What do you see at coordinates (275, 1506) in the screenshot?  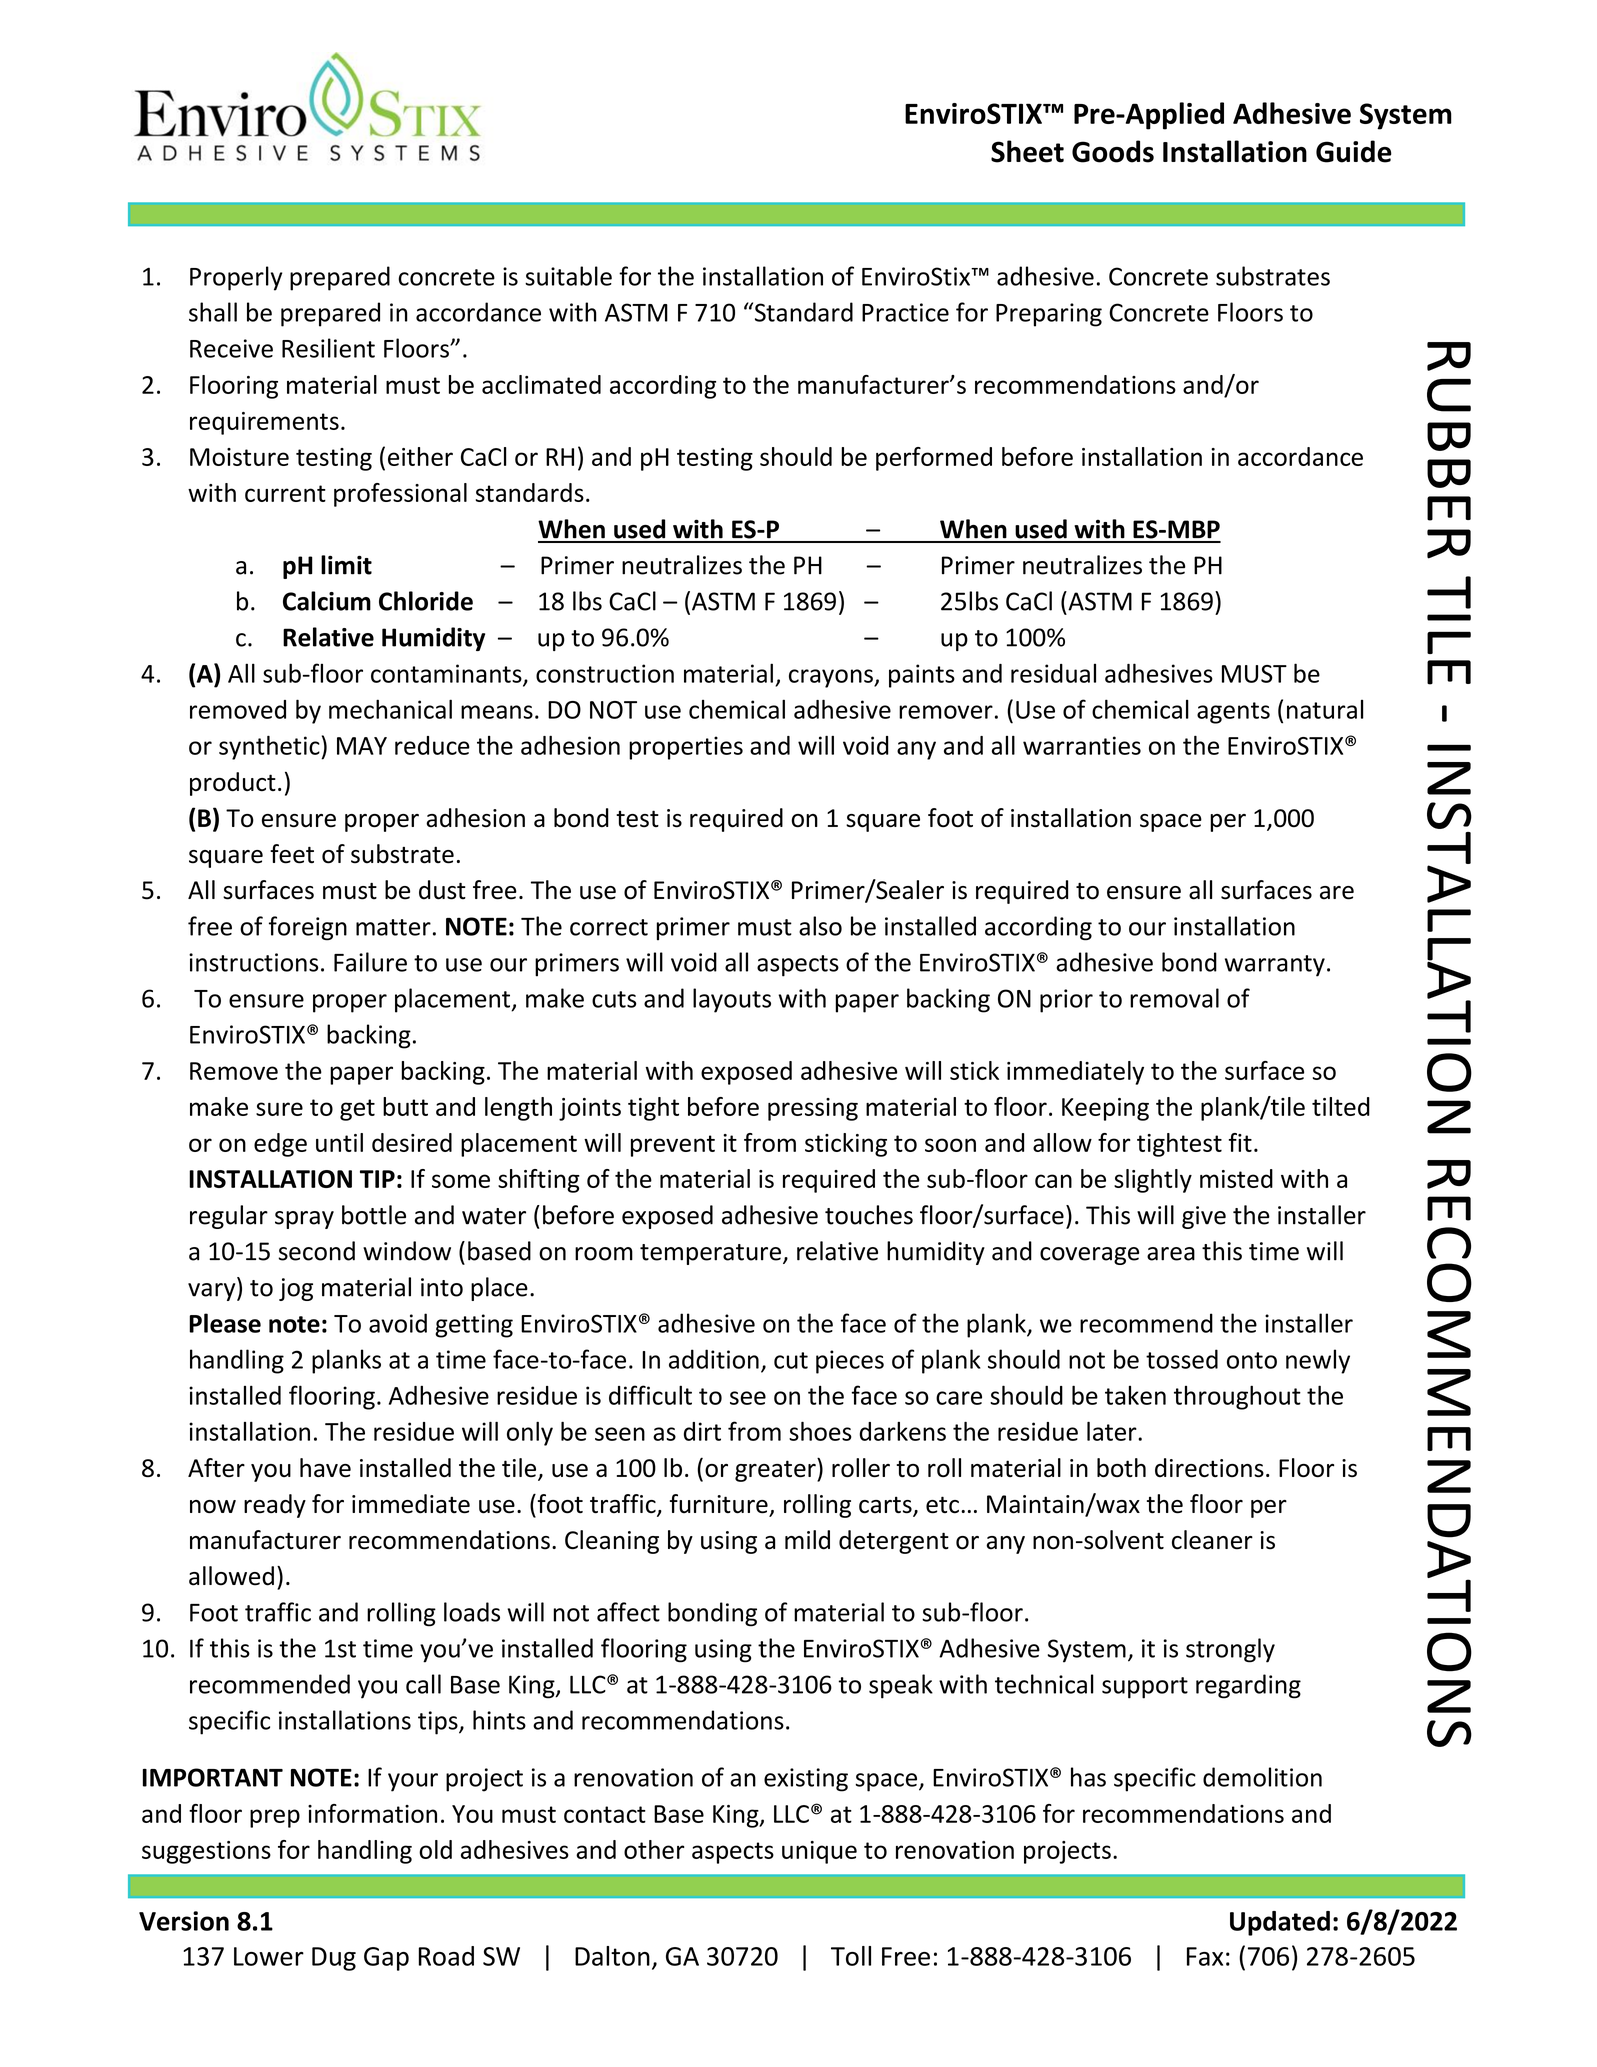 I see `ready` at bounding box center [275, 1506].
